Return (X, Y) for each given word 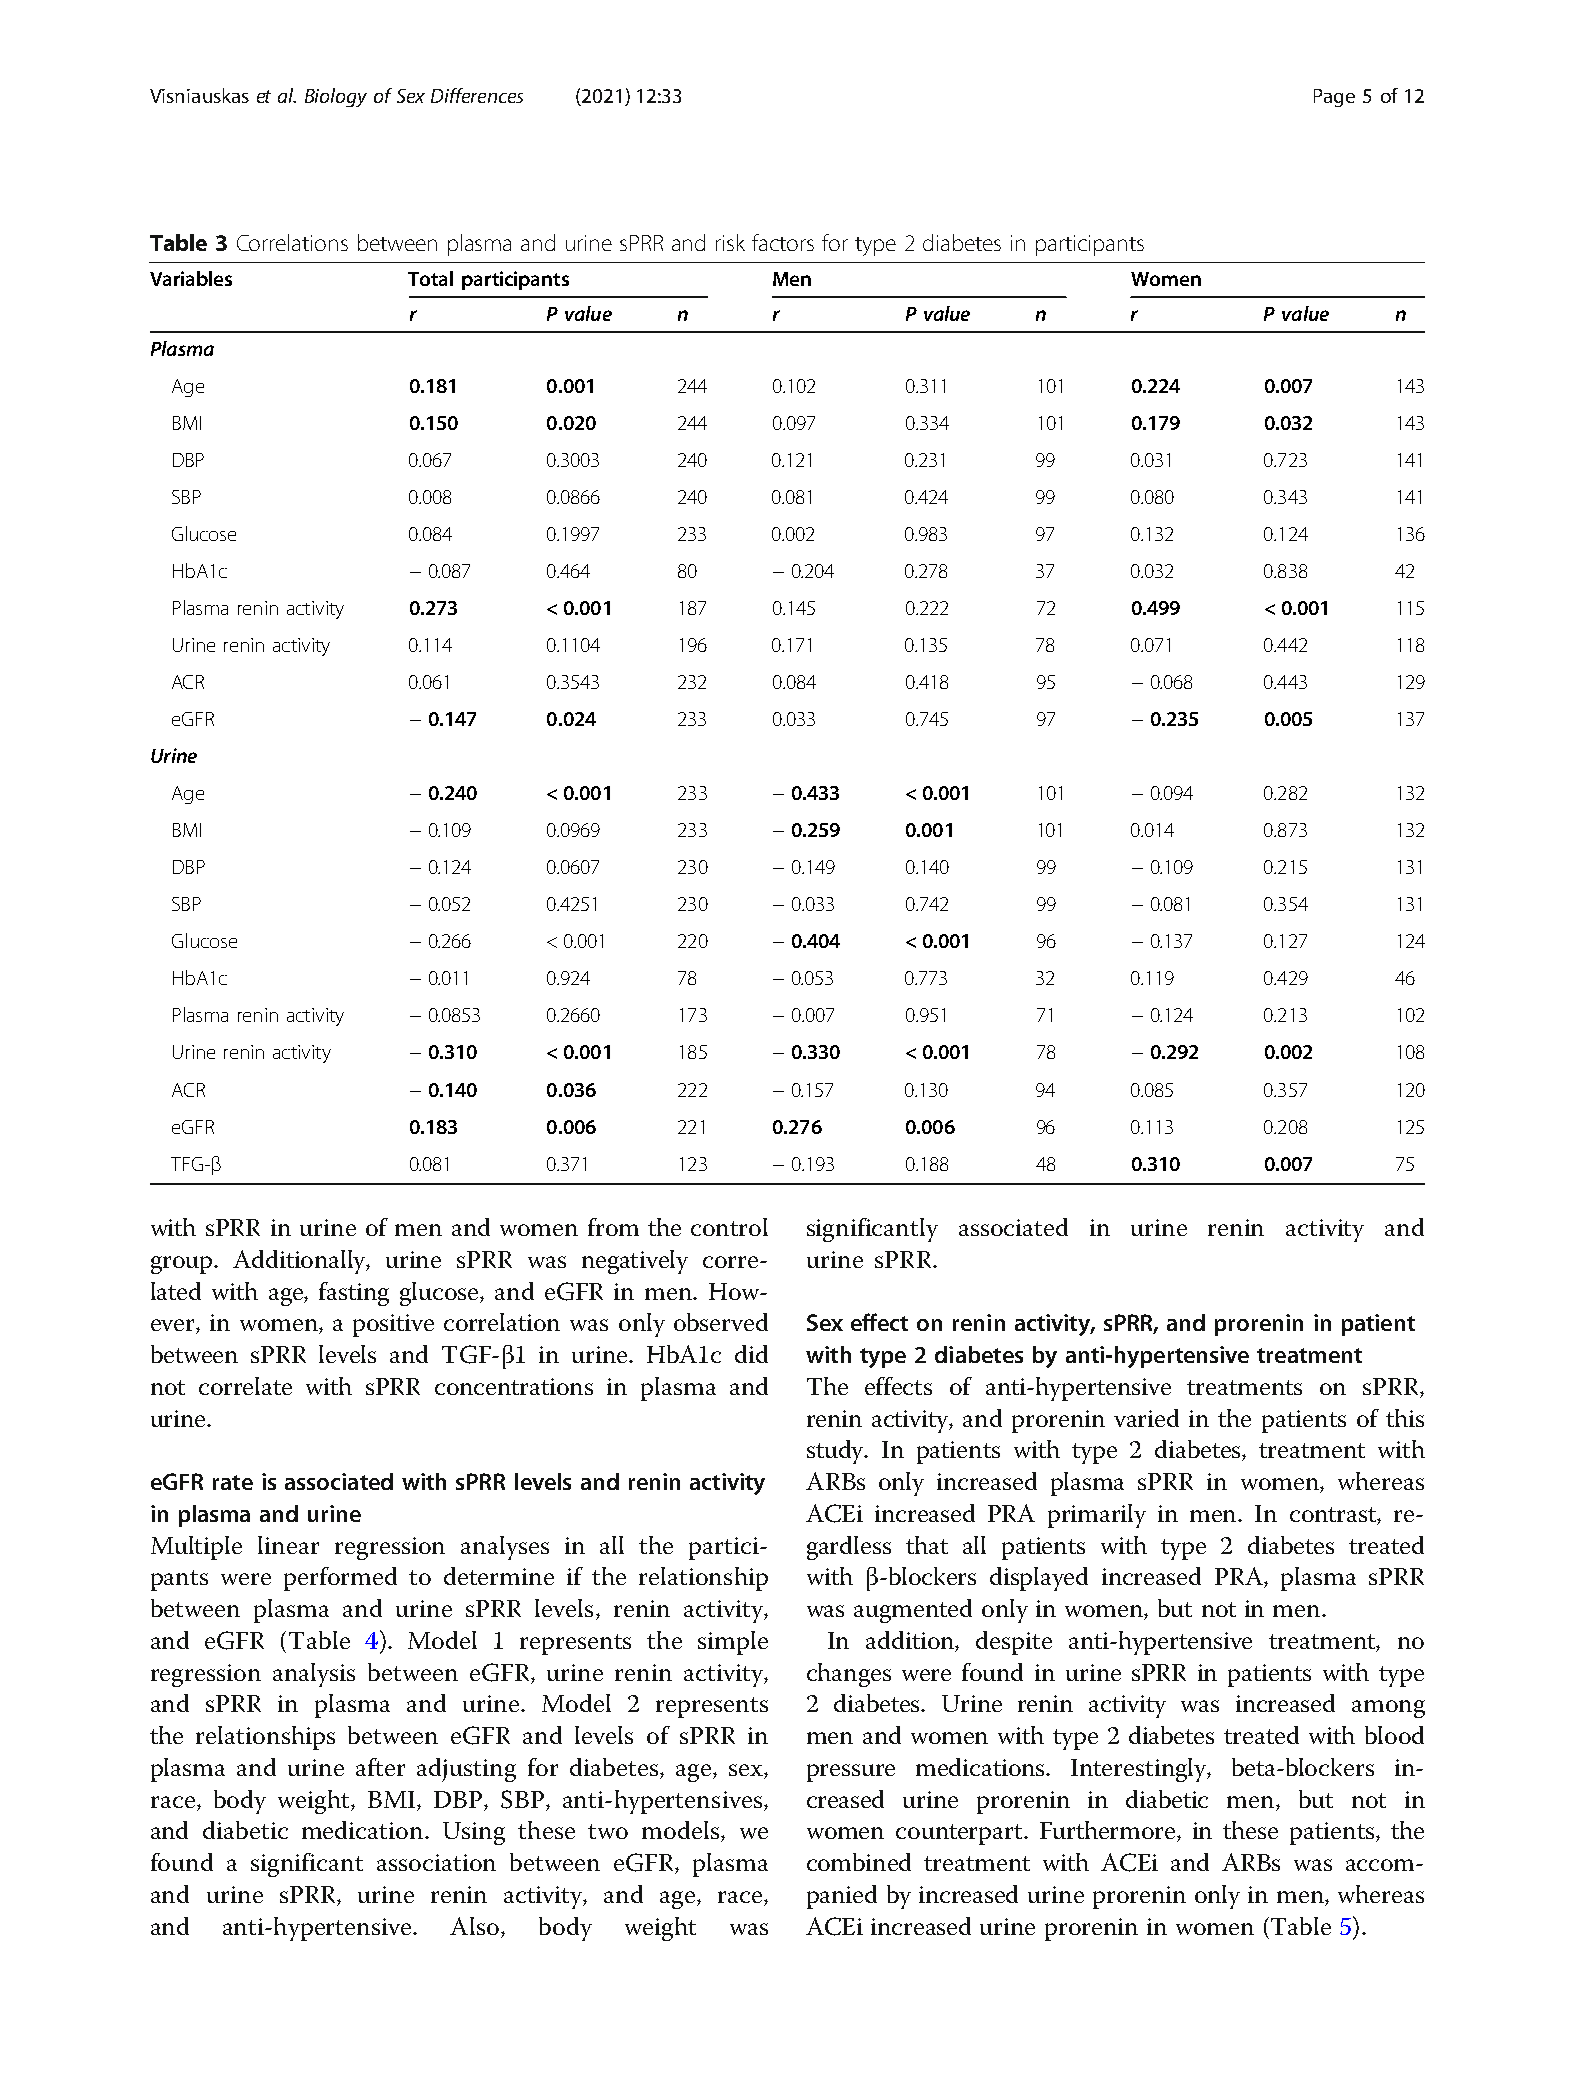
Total (430, 278)
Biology (336, 97)
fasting (354, 1294)
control (729, 1227)
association (436, 1862)
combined (859, 1862)
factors (783, 242)
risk (730, 242)
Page (1334, 98)
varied (1146, 1418)
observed (721, 1322)
